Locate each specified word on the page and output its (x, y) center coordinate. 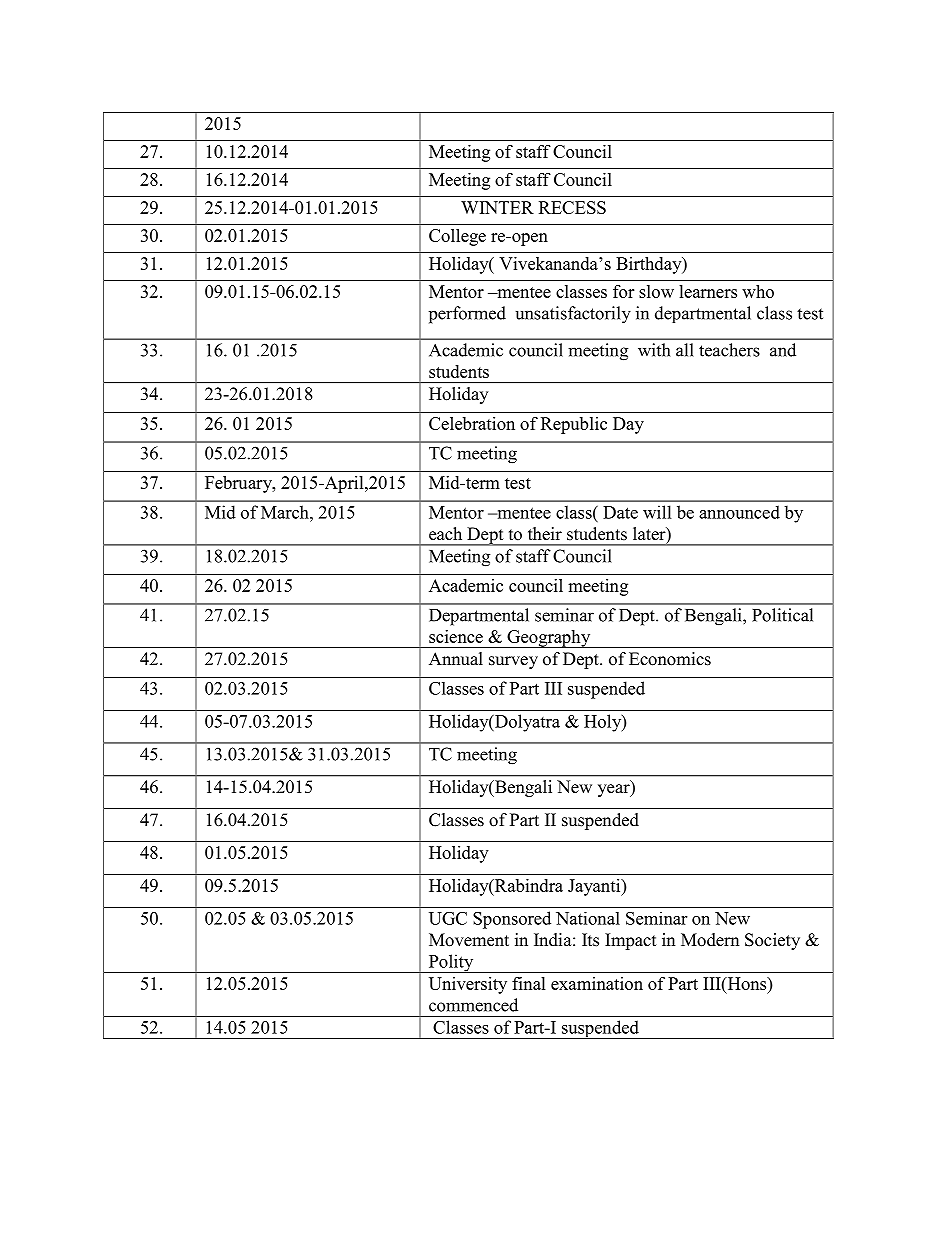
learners (708, 291)
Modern (710, 940)
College (457, 237)
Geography (549, 639)
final (529, 983)
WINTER (497, 207)
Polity (451, 963)
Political (782, 615)
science (456, 636)
